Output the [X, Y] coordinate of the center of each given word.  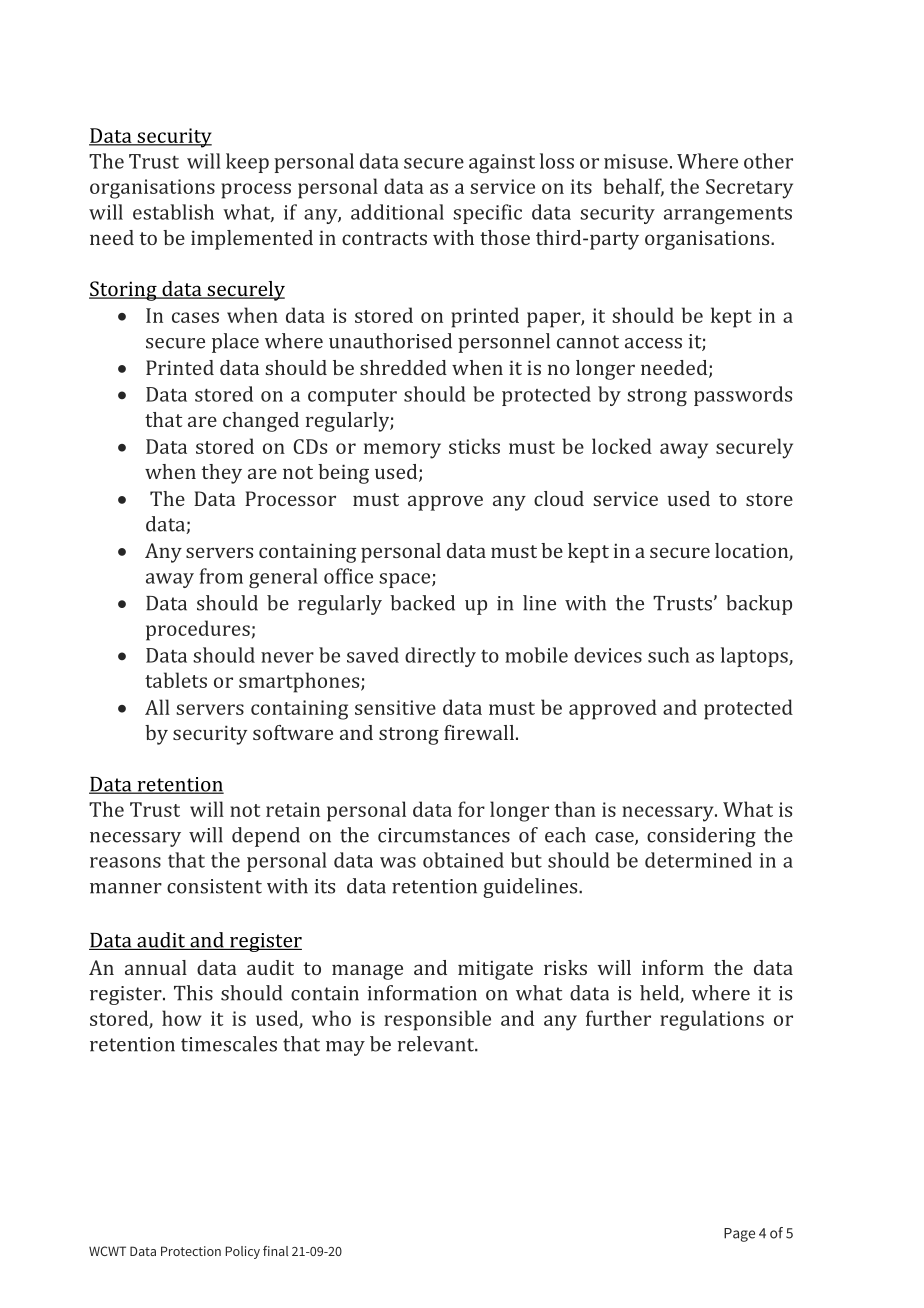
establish [173, 212]
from [221, 576]
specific [487, 214]
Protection [191, 1251]
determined [698, 860]
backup [759, 605]
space [406, 580]
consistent [214, 886]
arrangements [728, 215]
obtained [463, 860]
